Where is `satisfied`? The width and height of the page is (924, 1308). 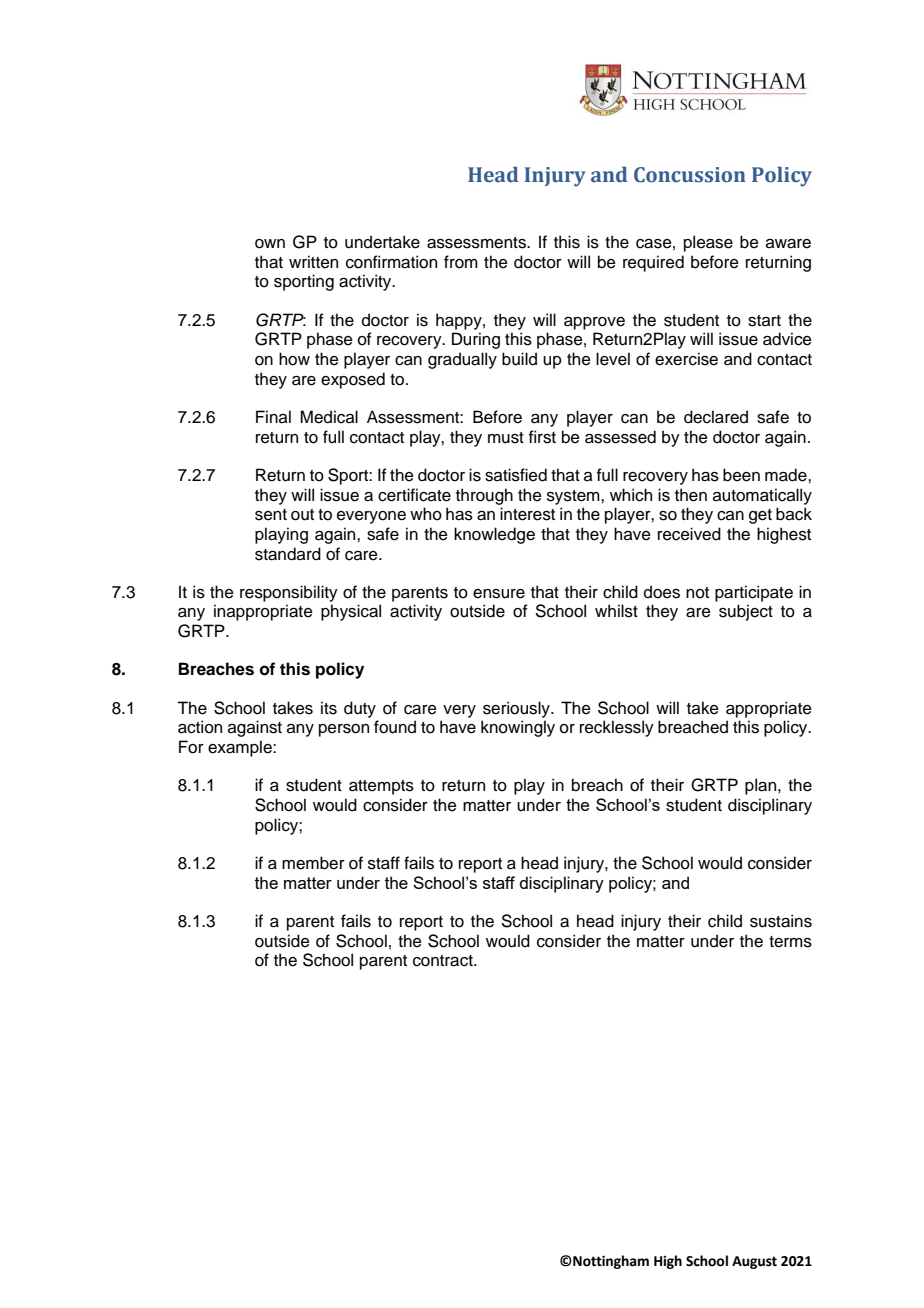 satisfied is located at coordinates (516, 475).
